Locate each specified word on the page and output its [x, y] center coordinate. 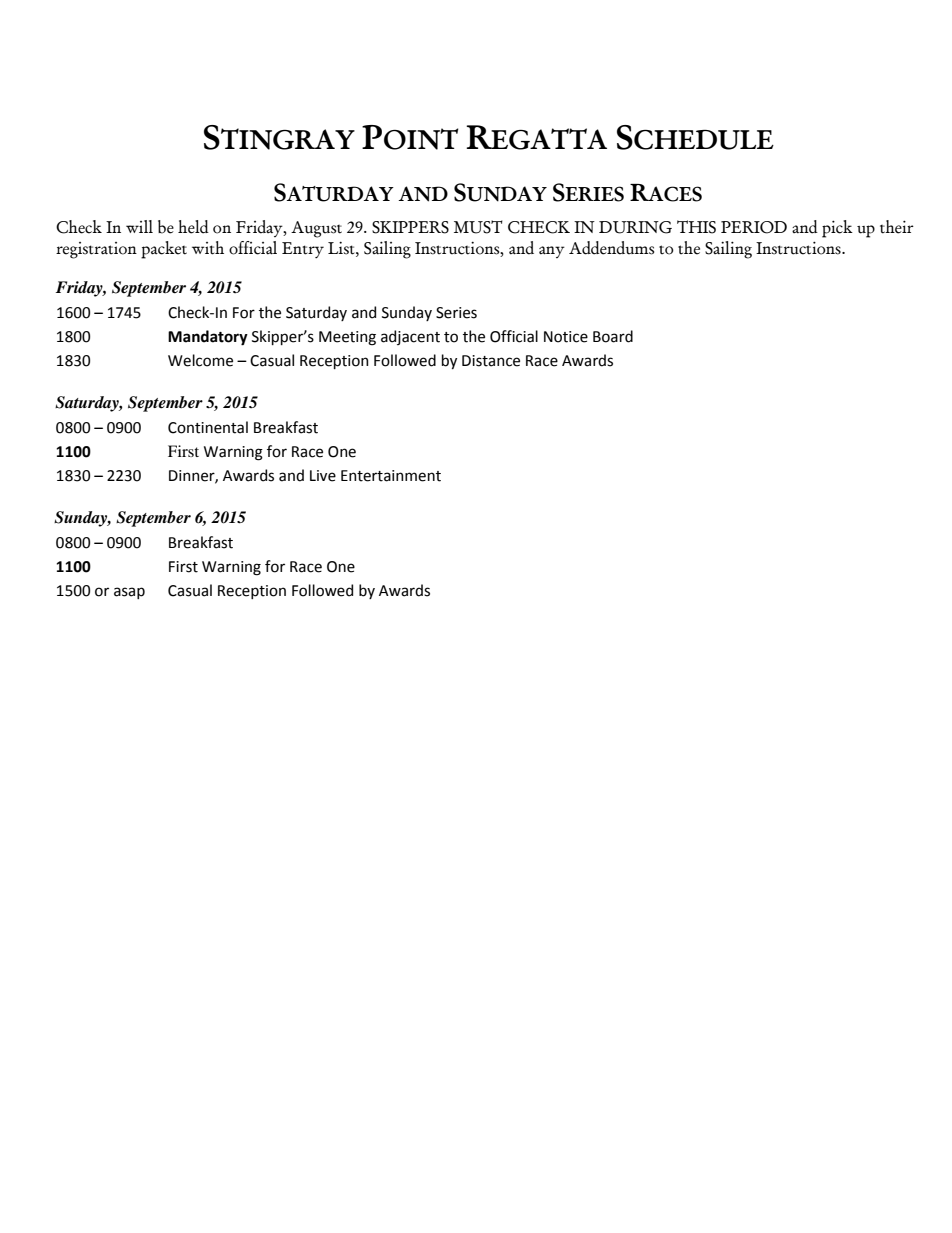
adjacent [410, 337]
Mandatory [208, 338]
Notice [566, 337]
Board [613, 336]
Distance [491, 361]
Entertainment [391, 476]
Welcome [200, 360]
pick [837, 229]
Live [323, 476]
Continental [208, 427]
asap [129, 593]
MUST [478, 227]
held [193, 227]
